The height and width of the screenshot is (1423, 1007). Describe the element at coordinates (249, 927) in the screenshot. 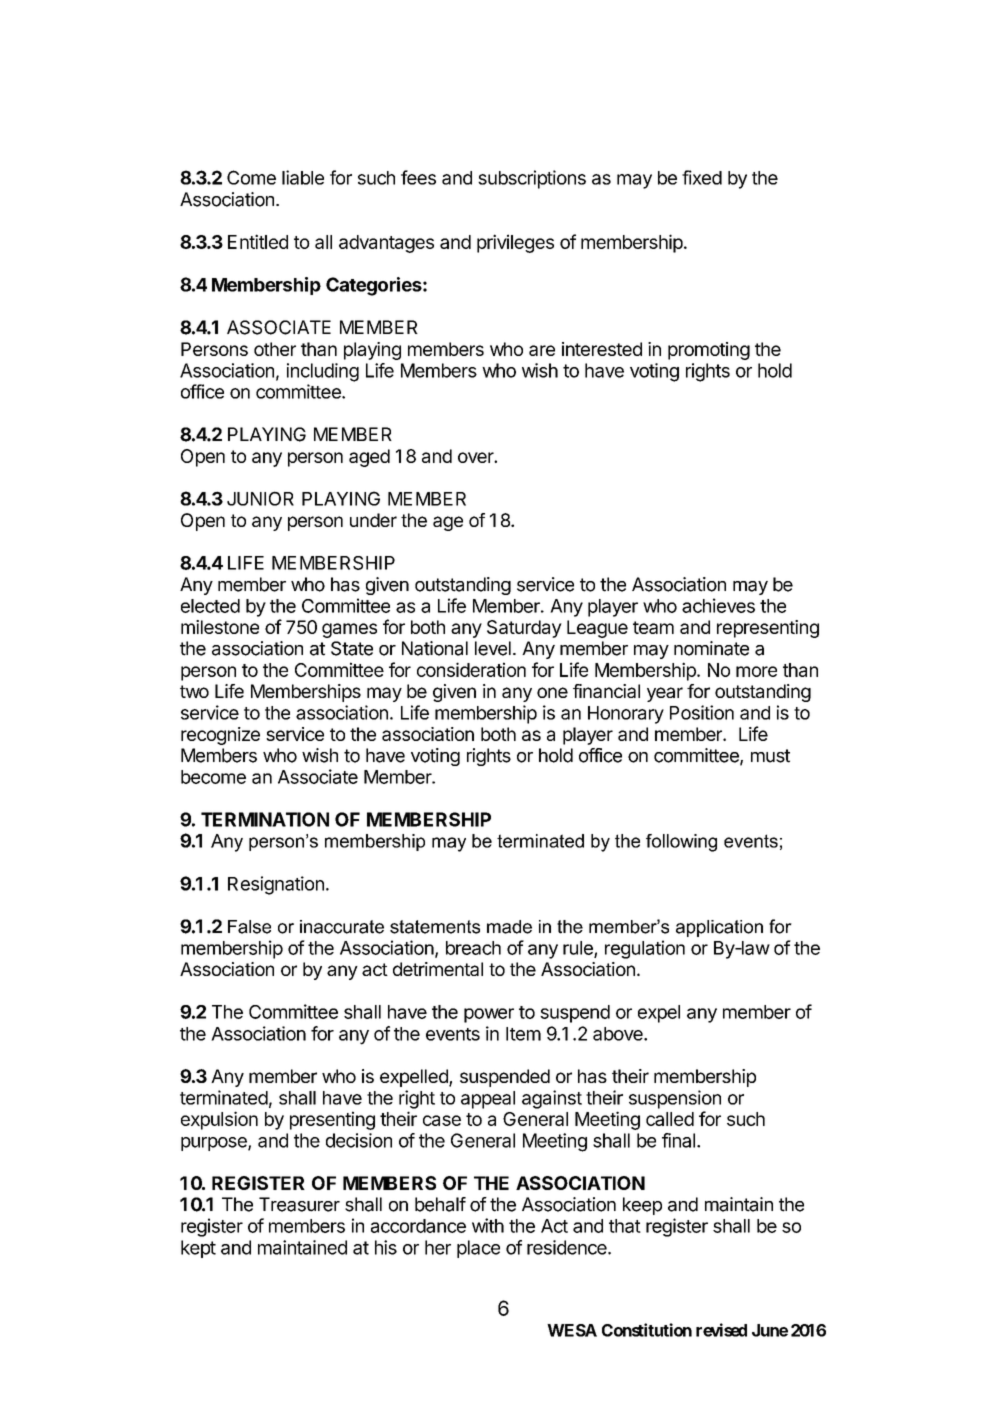

I see `False` at that location.
